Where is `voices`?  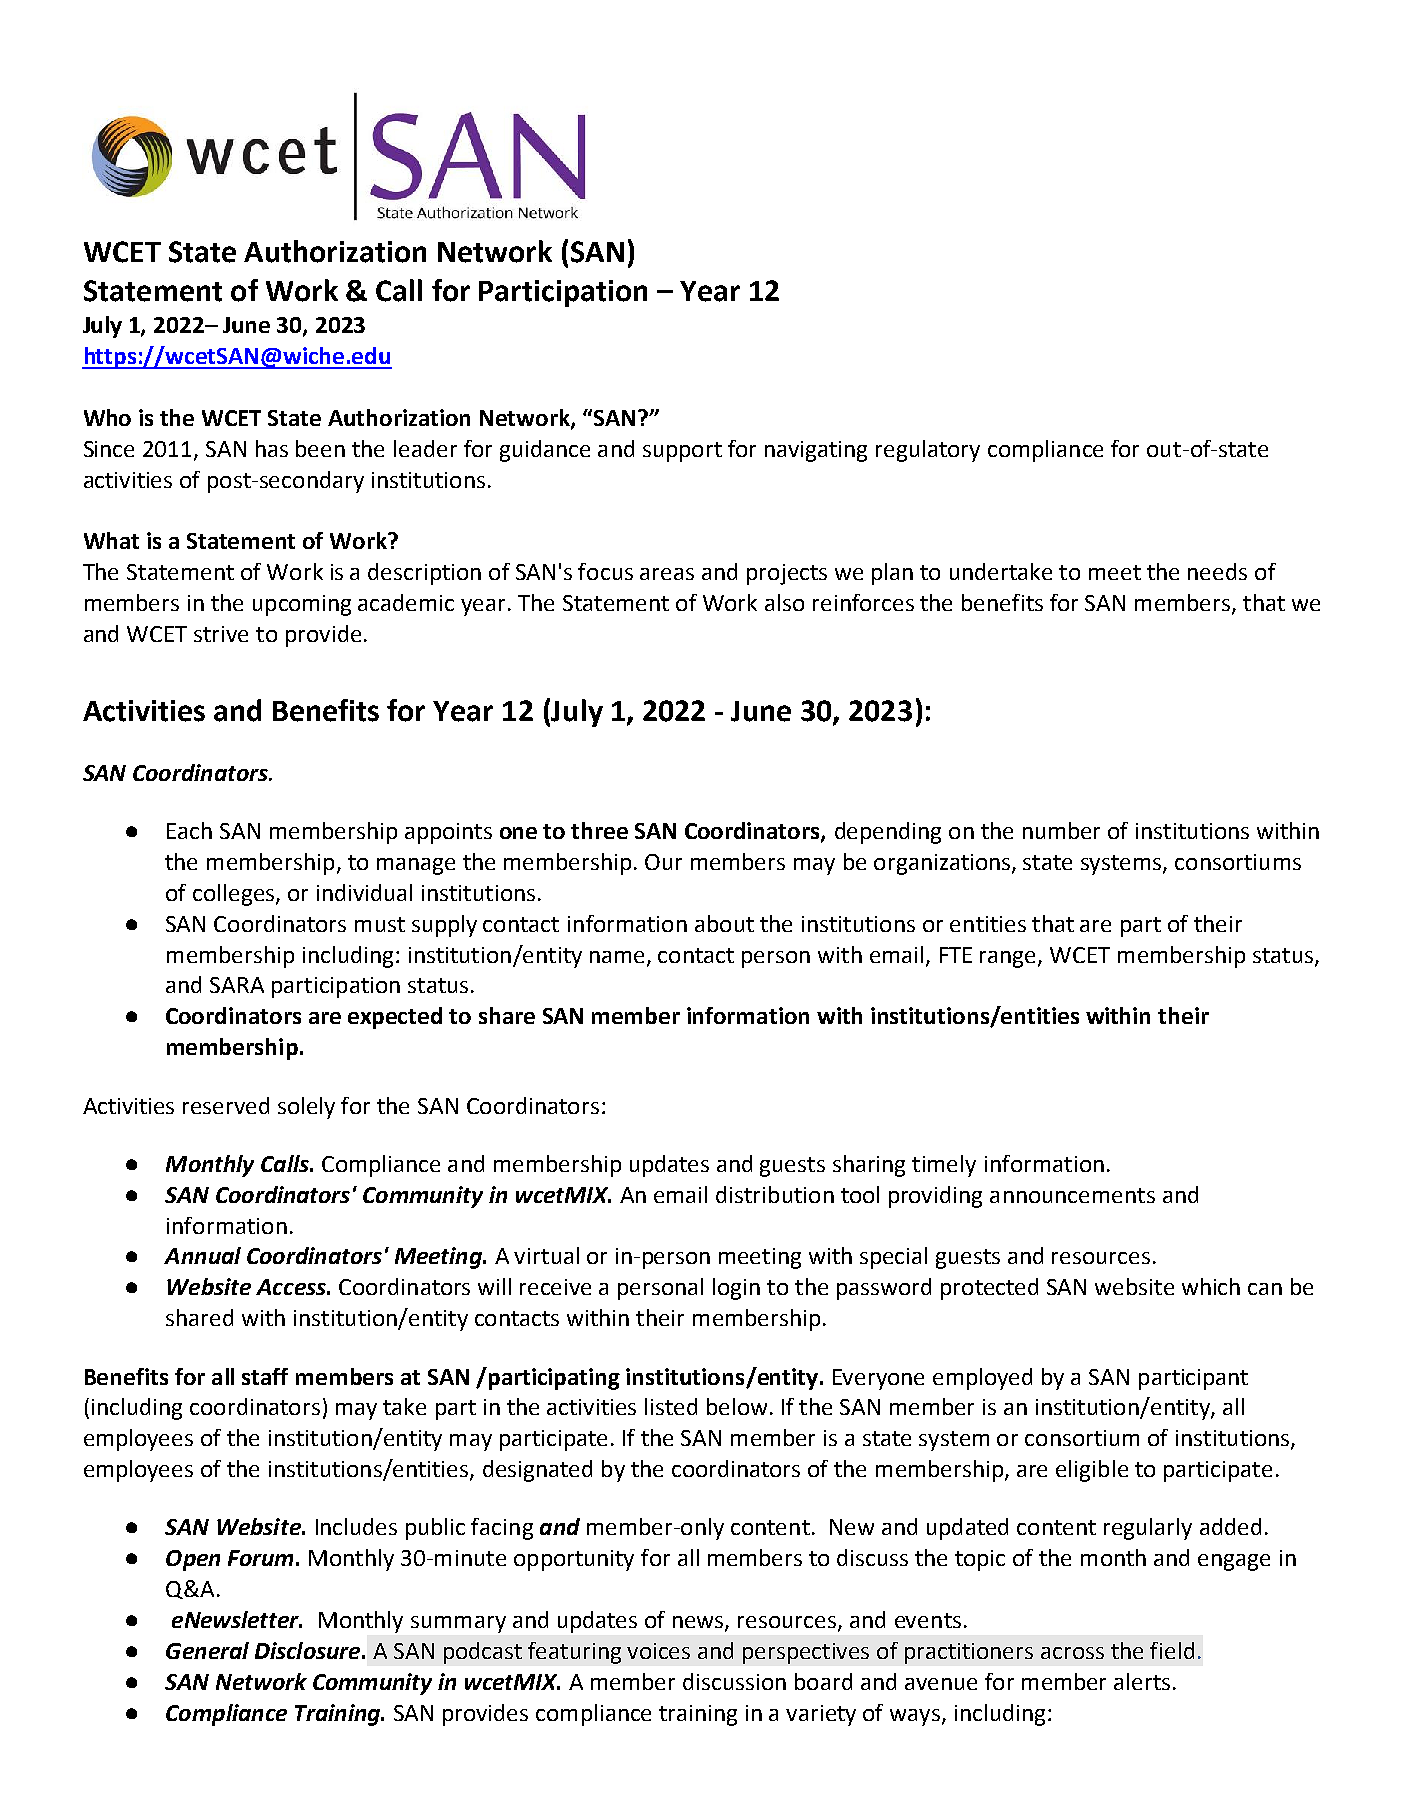 voices is located at coordinates (658, 1651).
